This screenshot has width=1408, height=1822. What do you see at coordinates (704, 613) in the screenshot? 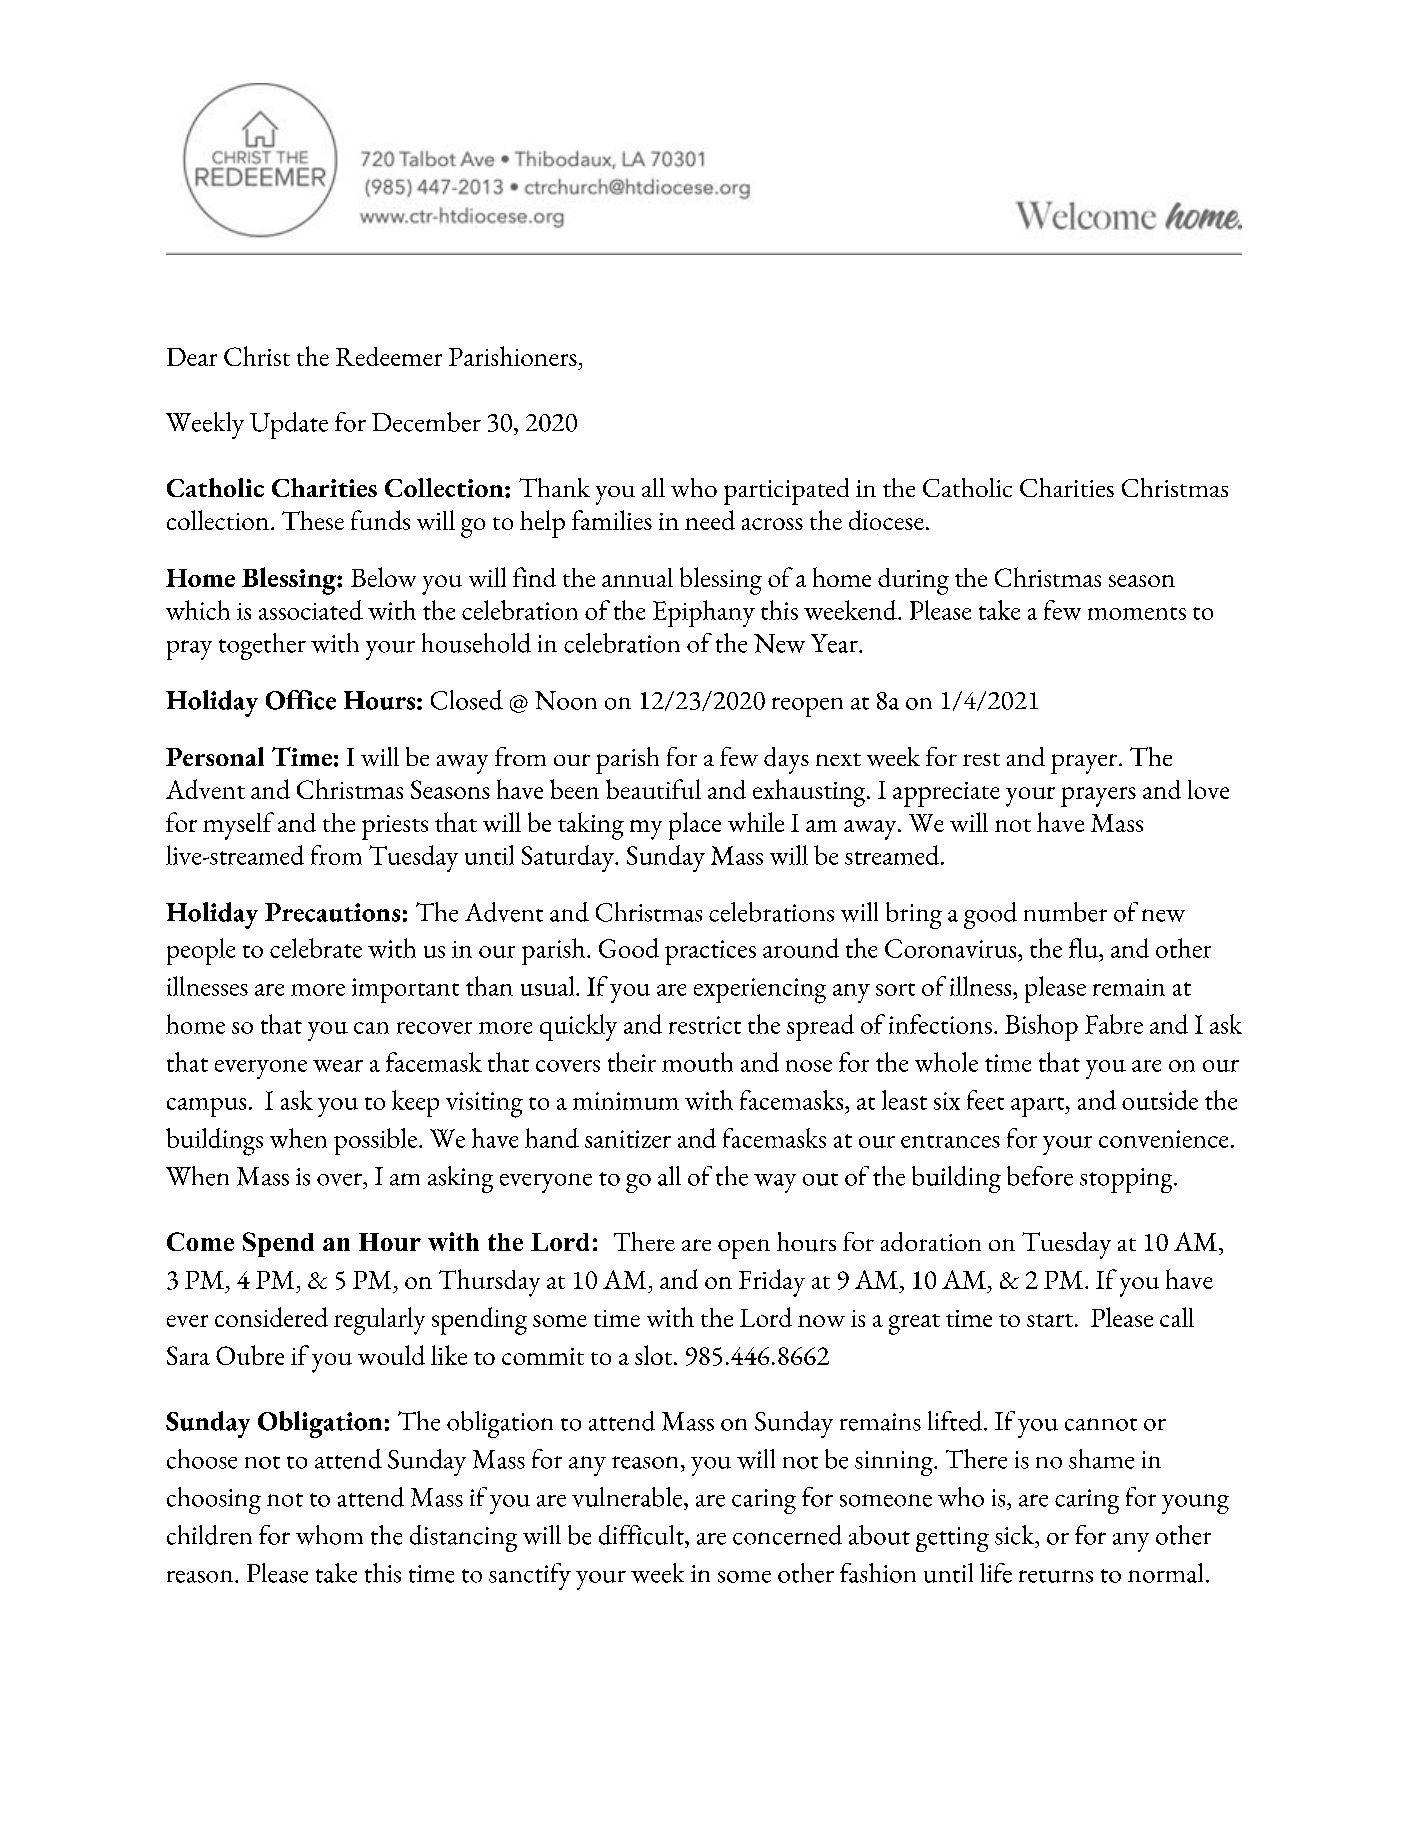
I see `Epiphany` at bounding box center [704, 613].
